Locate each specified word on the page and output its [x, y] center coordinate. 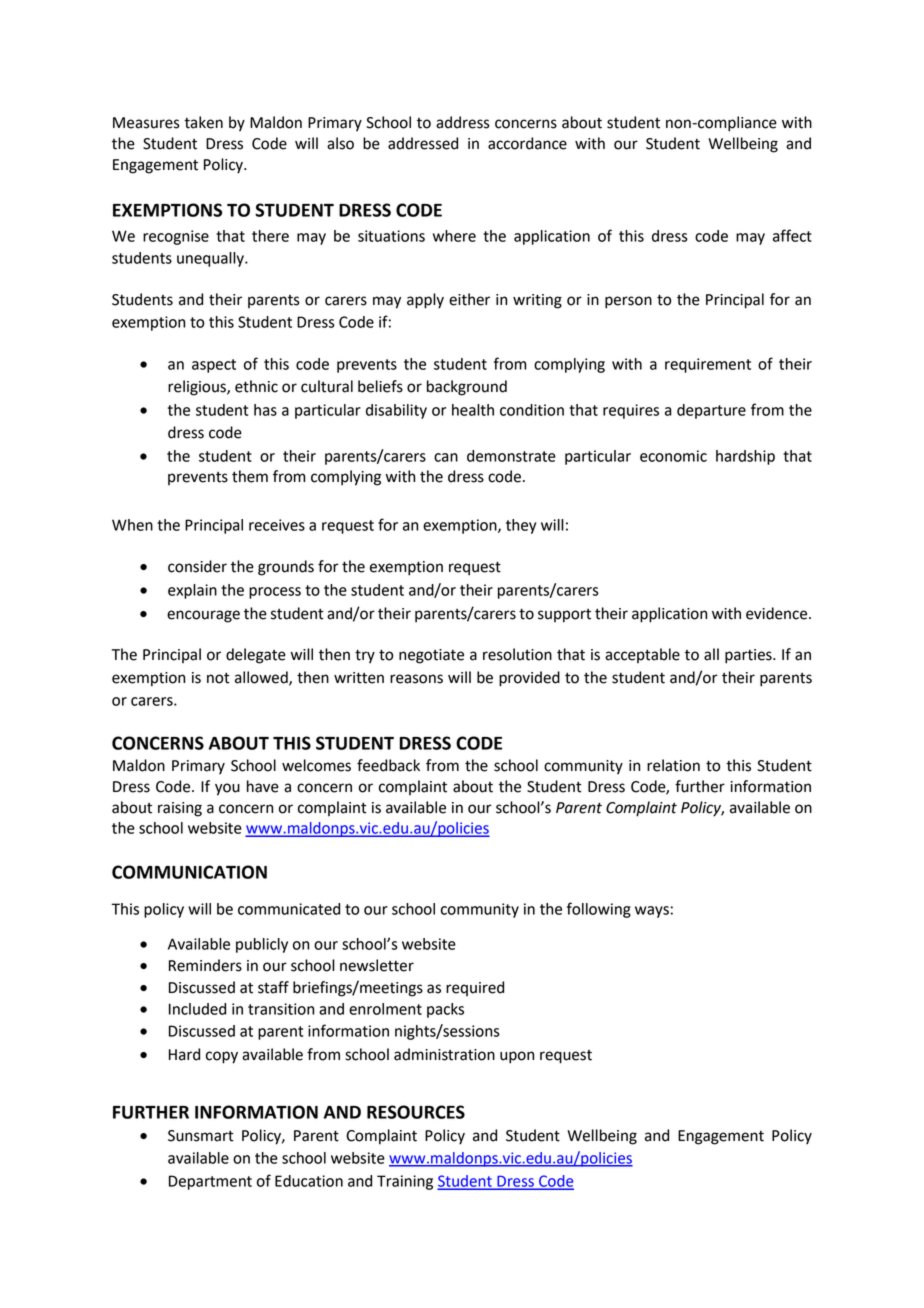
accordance [527, 143]
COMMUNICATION [189, 872]
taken [203, 122]
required [475, 988]
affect [792, 235]
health [473, 410]
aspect [214, 366]
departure [711, 411]
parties [749, 656]
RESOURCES [416, 1112]
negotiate [431, 656]
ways [652, 912]
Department [210, 1182]
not [218, 678]
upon [517, 1057]
